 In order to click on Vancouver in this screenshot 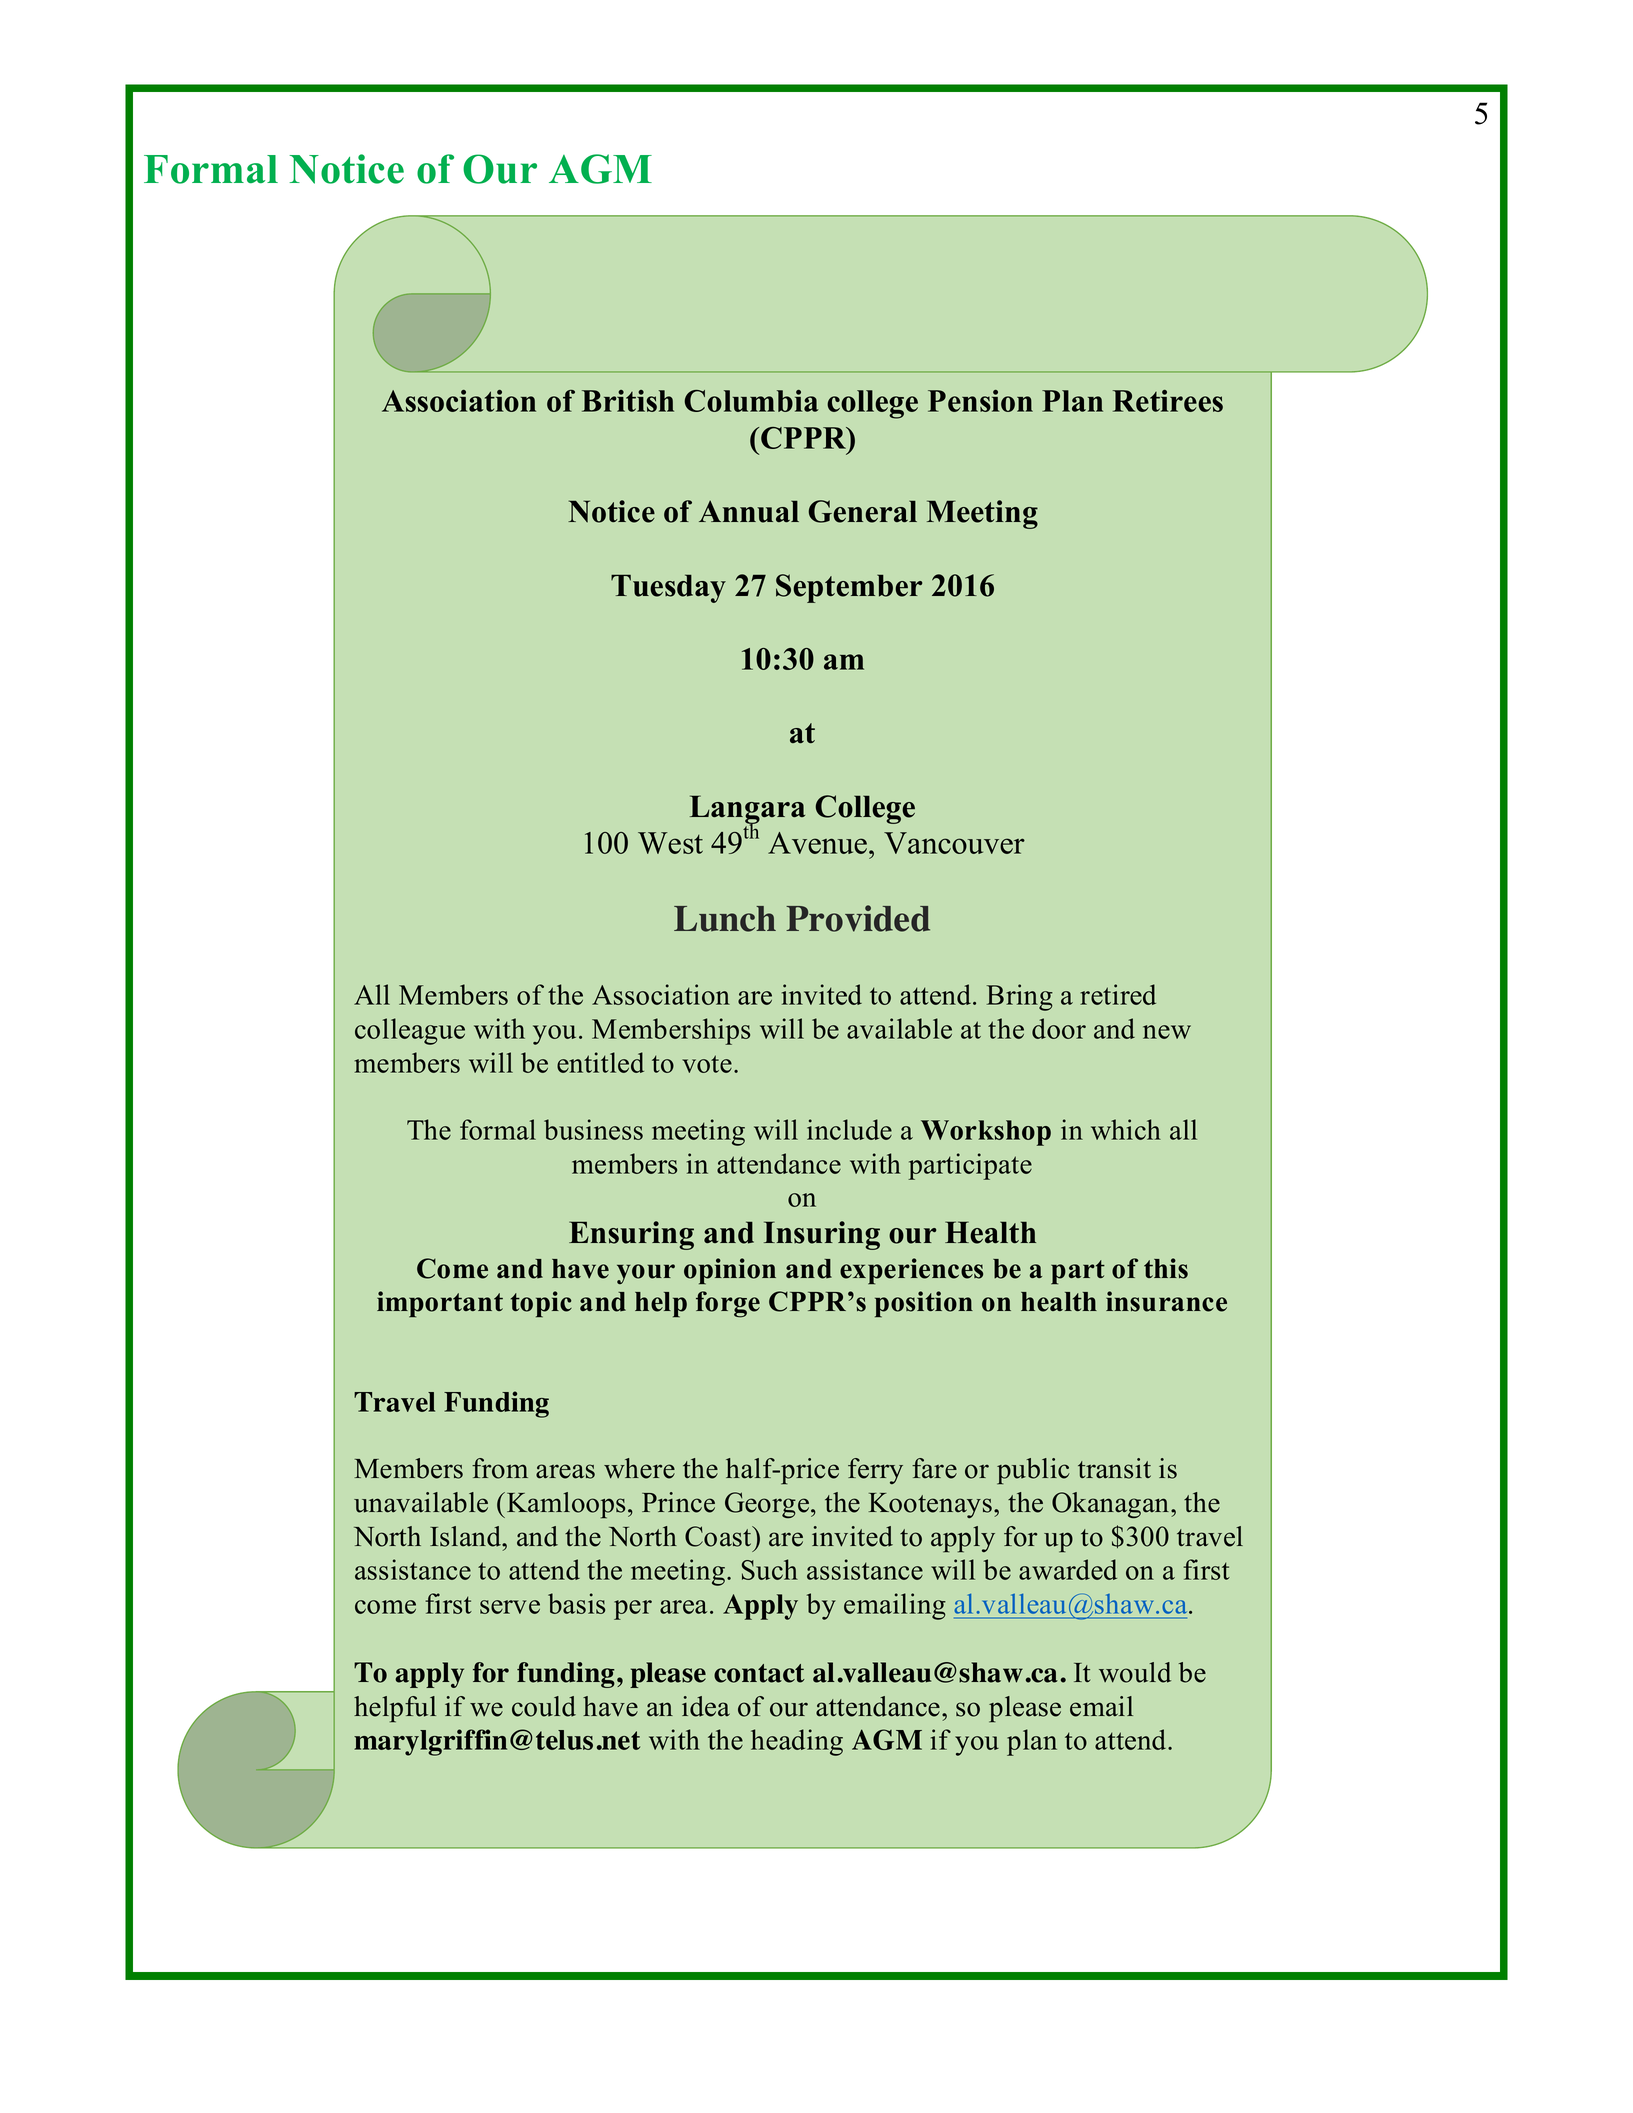, I will do `click(954, 843)`.
